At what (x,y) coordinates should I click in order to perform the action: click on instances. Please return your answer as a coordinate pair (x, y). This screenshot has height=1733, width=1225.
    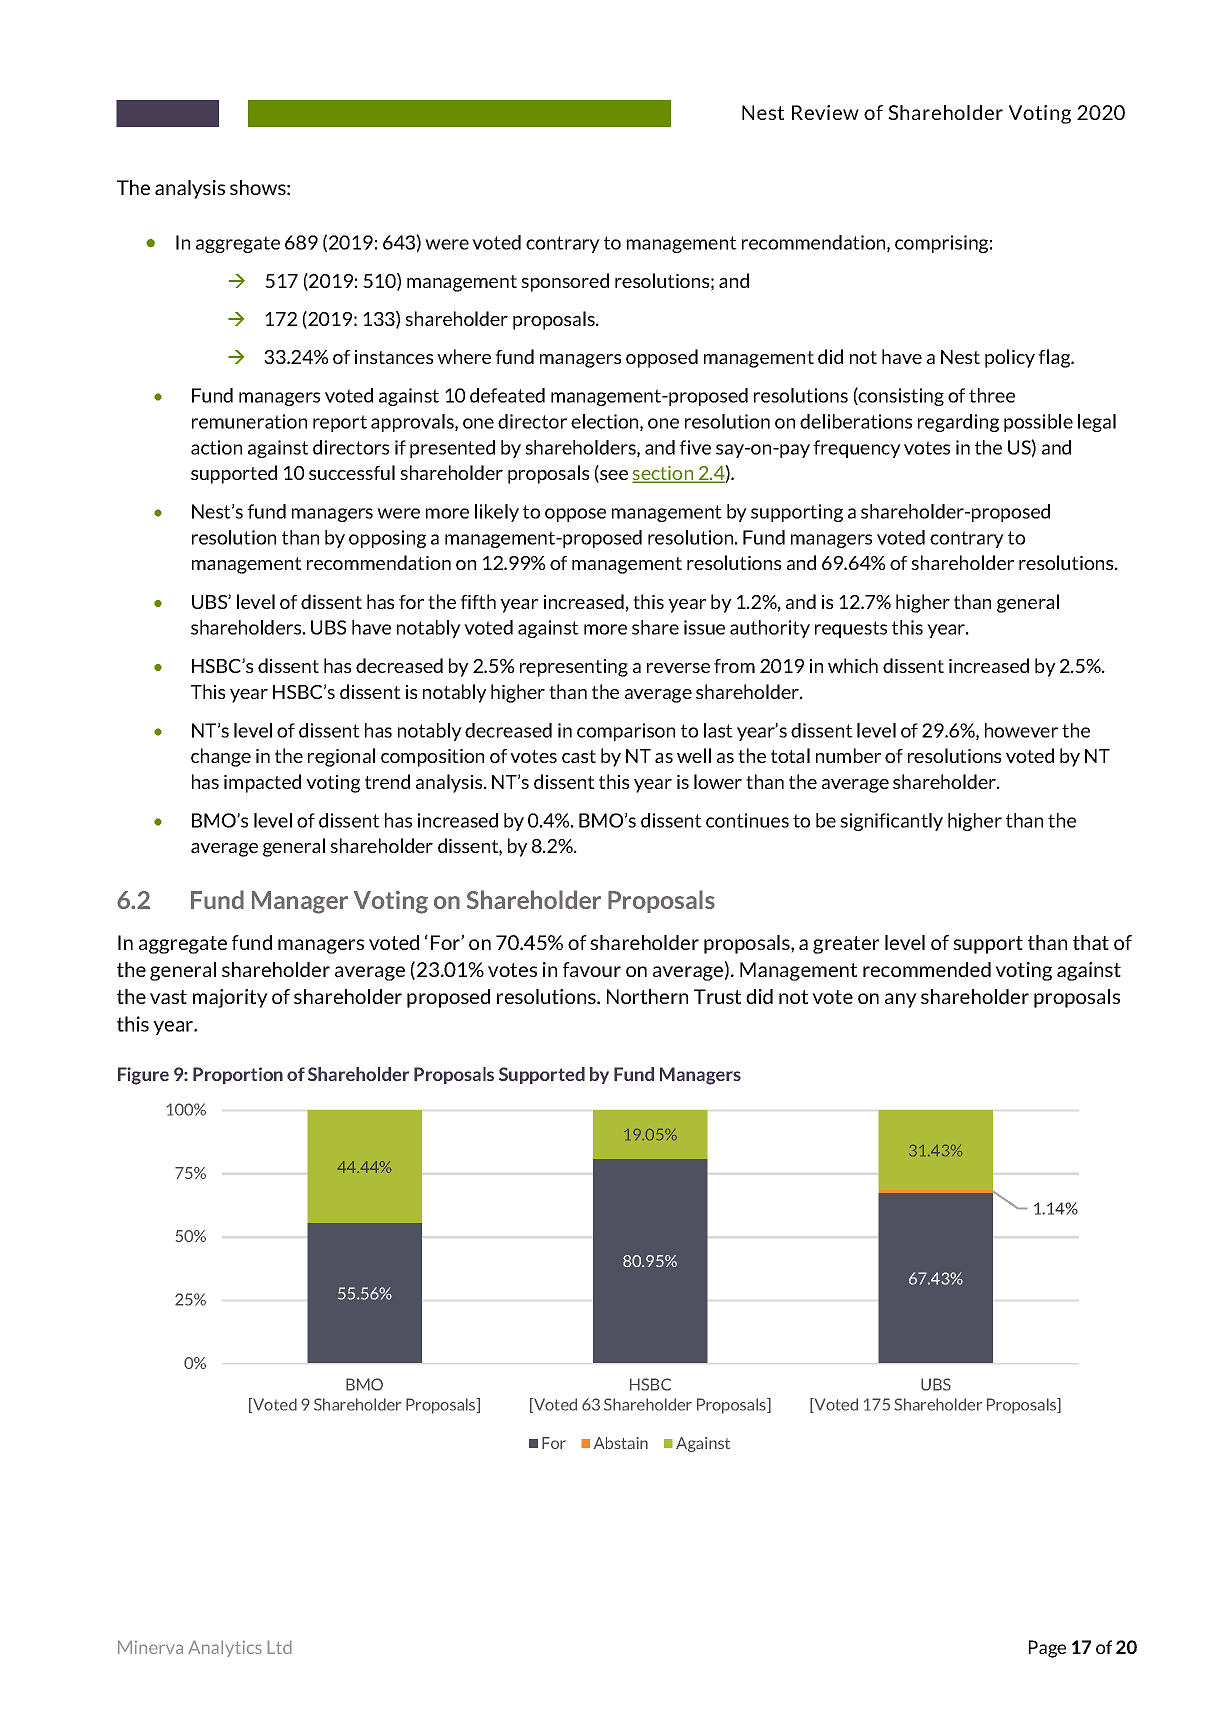
    Looking at the image, I should click on (394, 357).
